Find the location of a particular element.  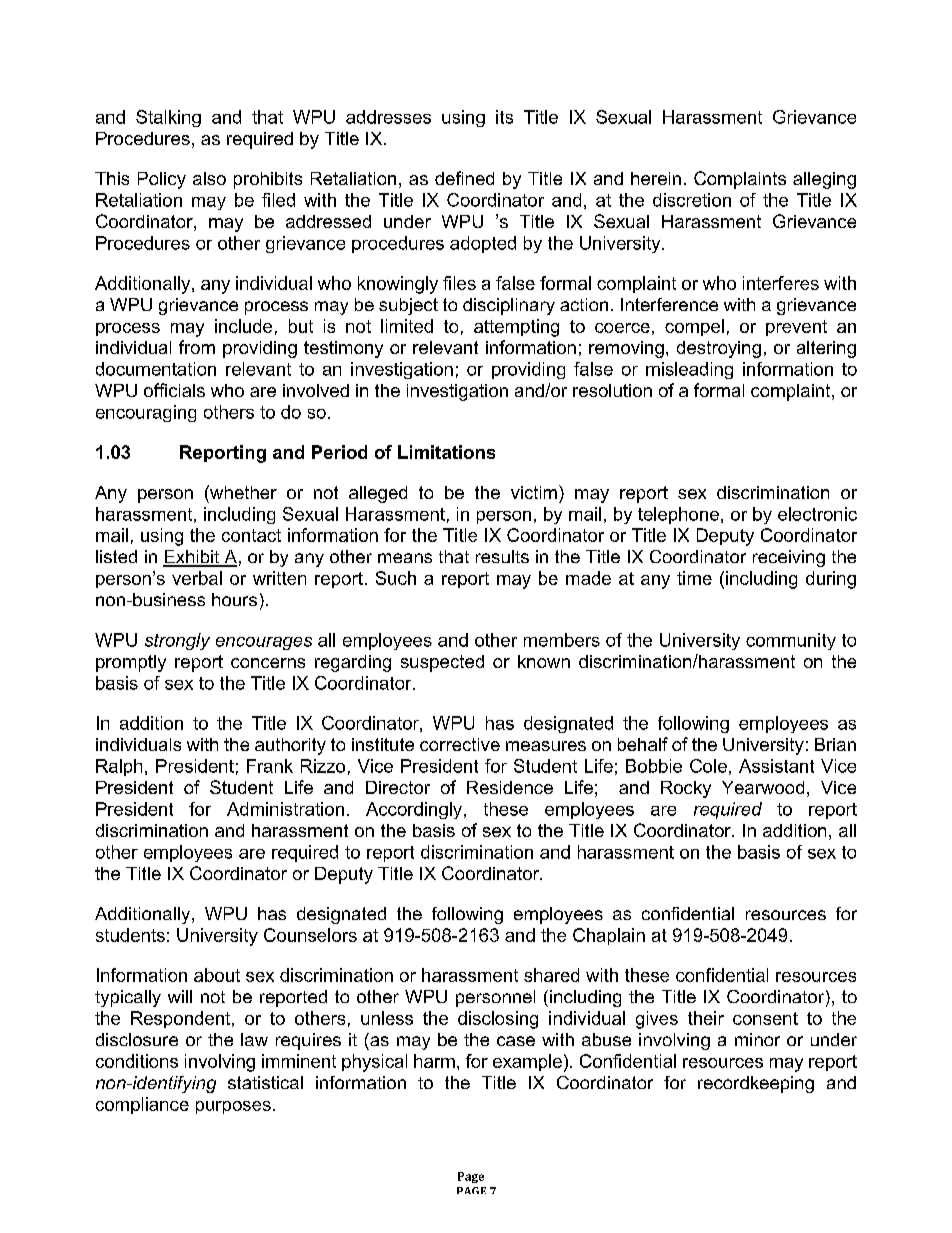

harm is located at coordinates (434, 1061).
